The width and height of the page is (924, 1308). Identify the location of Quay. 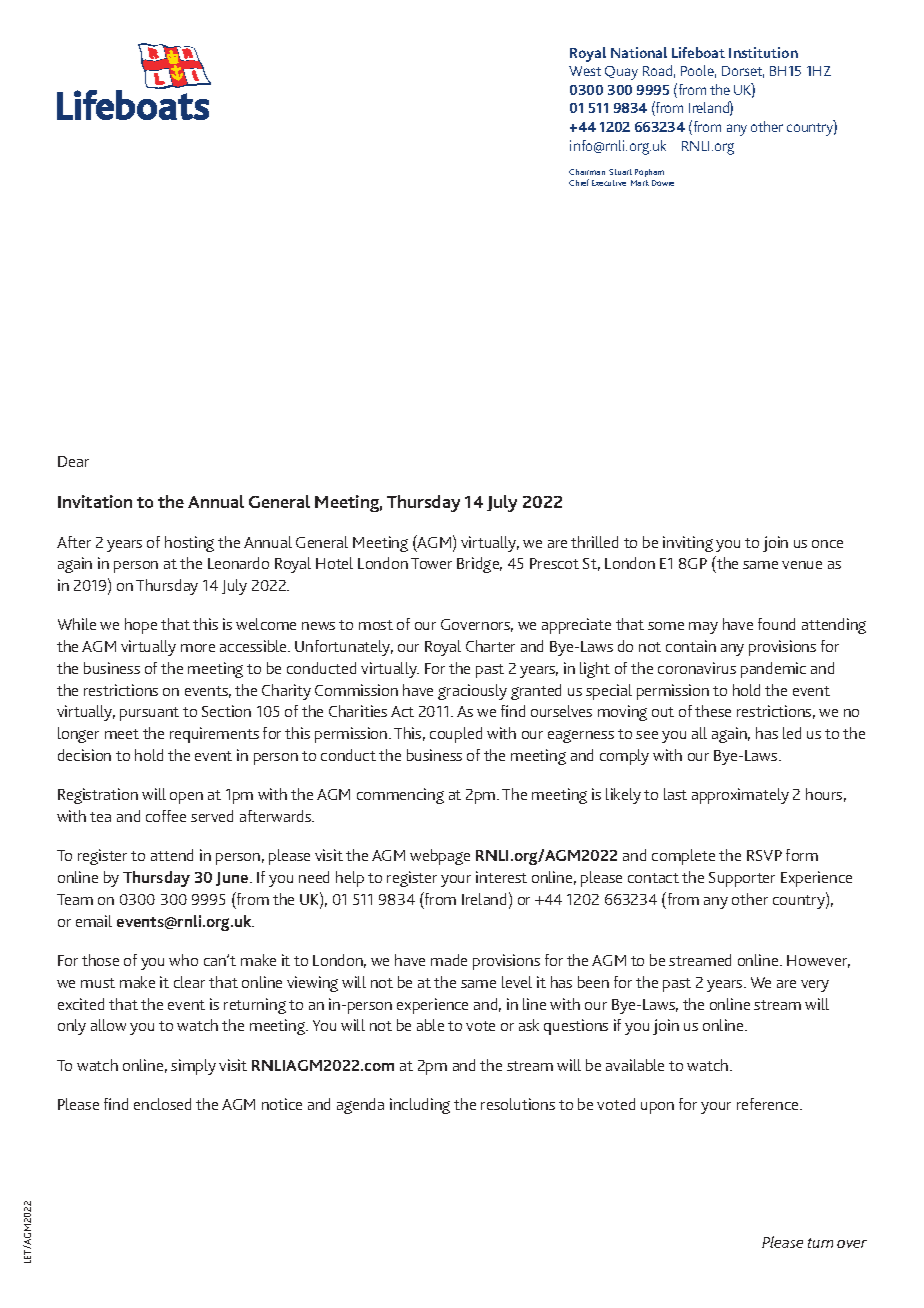
(621, 73).
